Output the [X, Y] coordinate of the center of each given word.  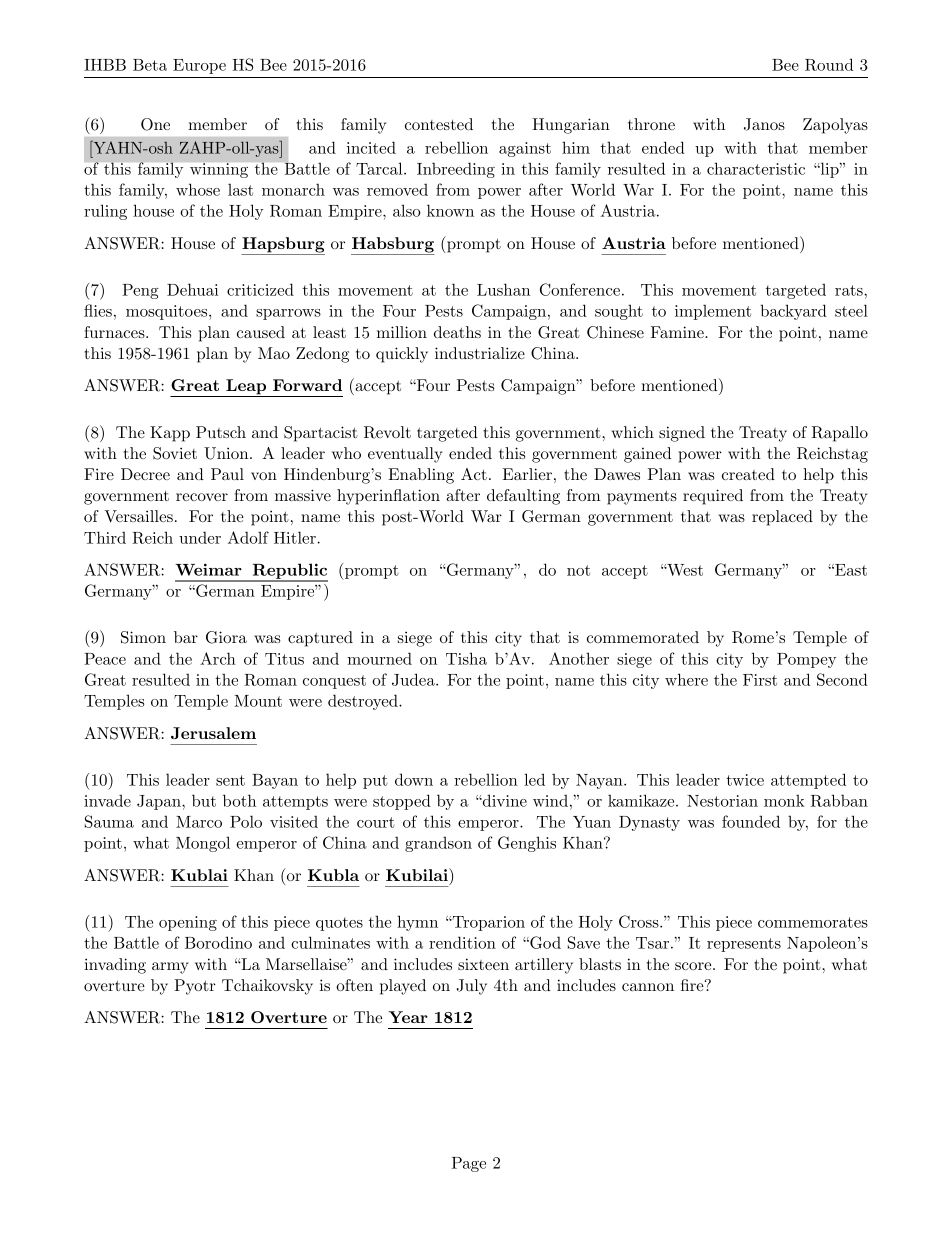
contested [439, 124]
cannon [648, 987]
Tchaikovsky [267, 987]
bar [186, 637]
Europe [199, 66]
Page [469, 1164]
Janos [764, 124]
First [760, 680]
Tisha [466, 658]
